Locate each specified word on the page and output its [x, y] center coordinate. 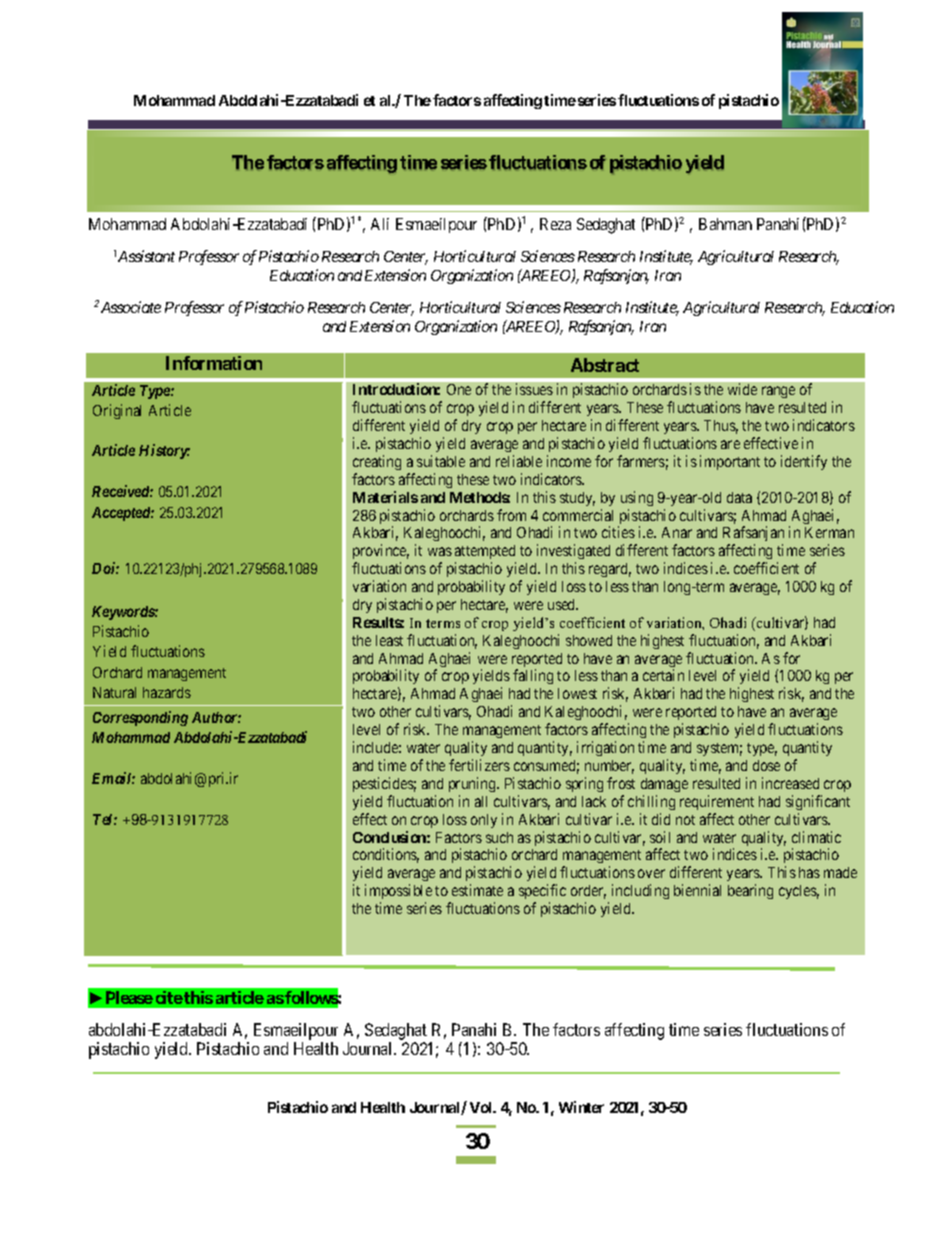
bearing [750, 891]
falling [533, 676]
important [730, 462]
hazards [167, 692]
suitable [441, 461]
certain [663, 675]
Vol [482, 1107]
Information [214, 363]
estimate [477, 890]
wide [742, 389]
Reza [555, 224]
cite [169, 997]
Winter [581, 1107]
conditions [386, 855]
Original [117, 411]
